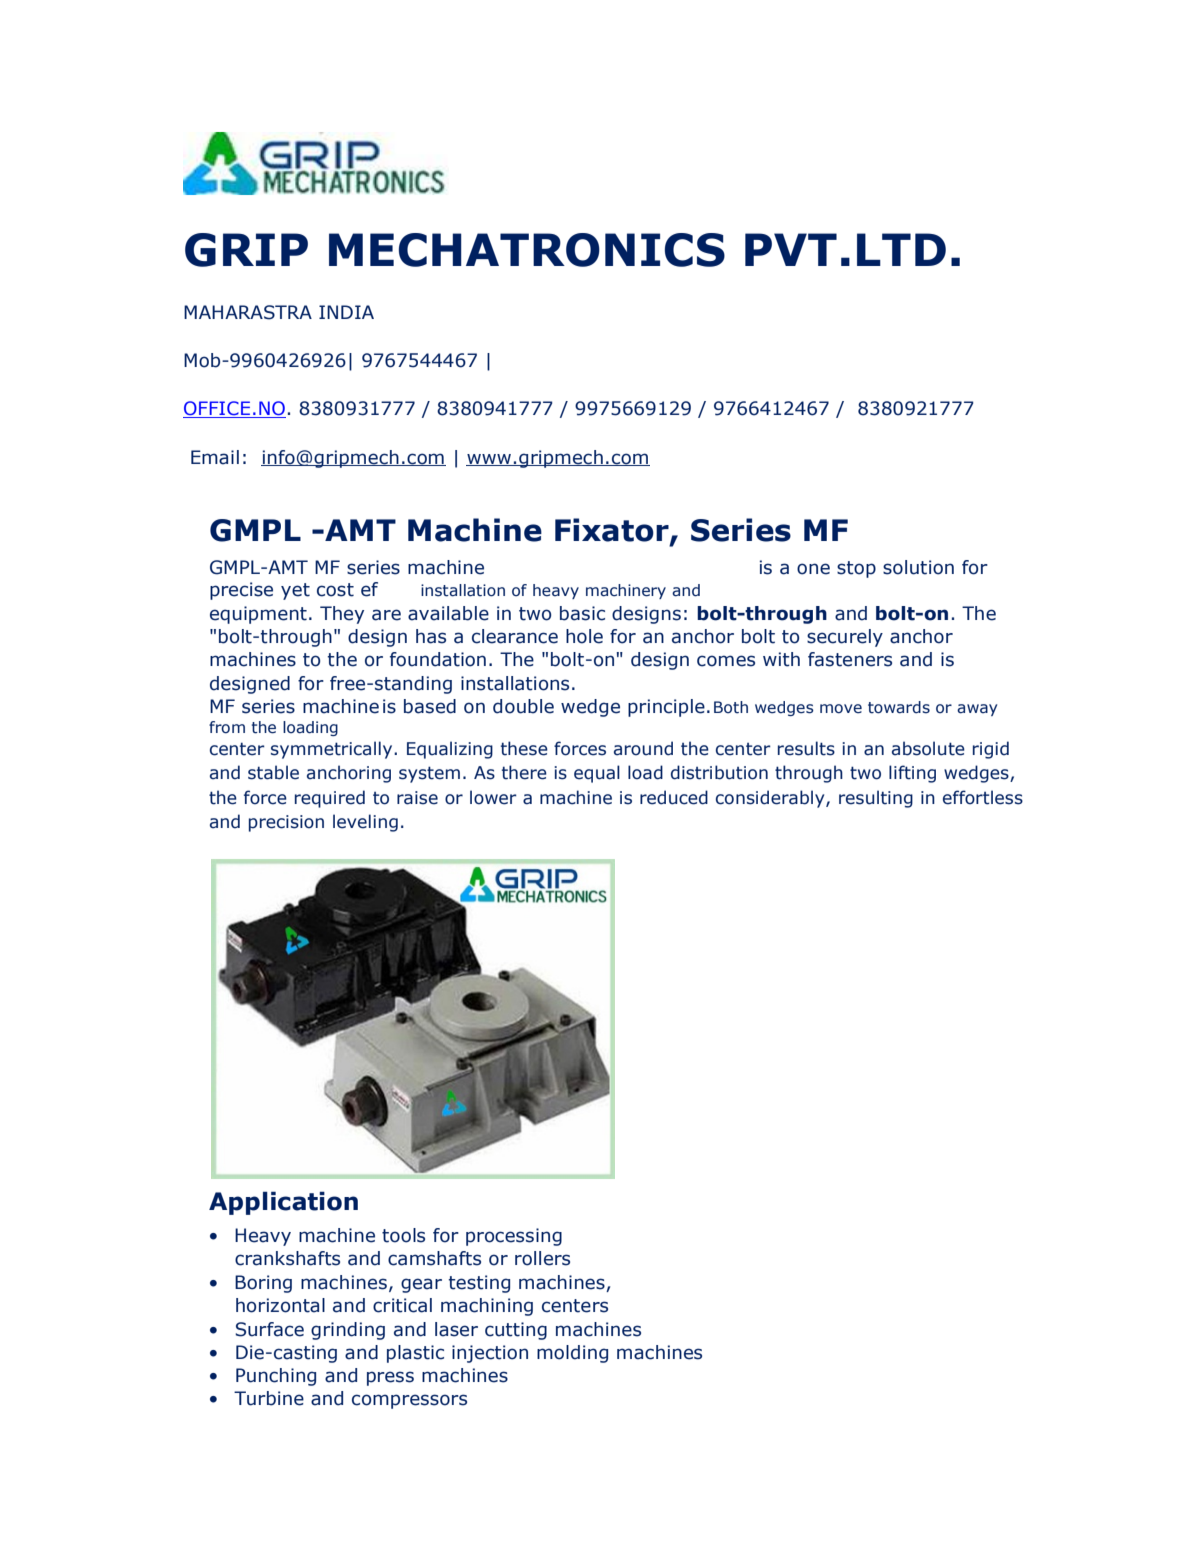 The image size is (1197, 1549). Describe the element at coordinates (918, 567) in the document. I see `solution` at that location.
